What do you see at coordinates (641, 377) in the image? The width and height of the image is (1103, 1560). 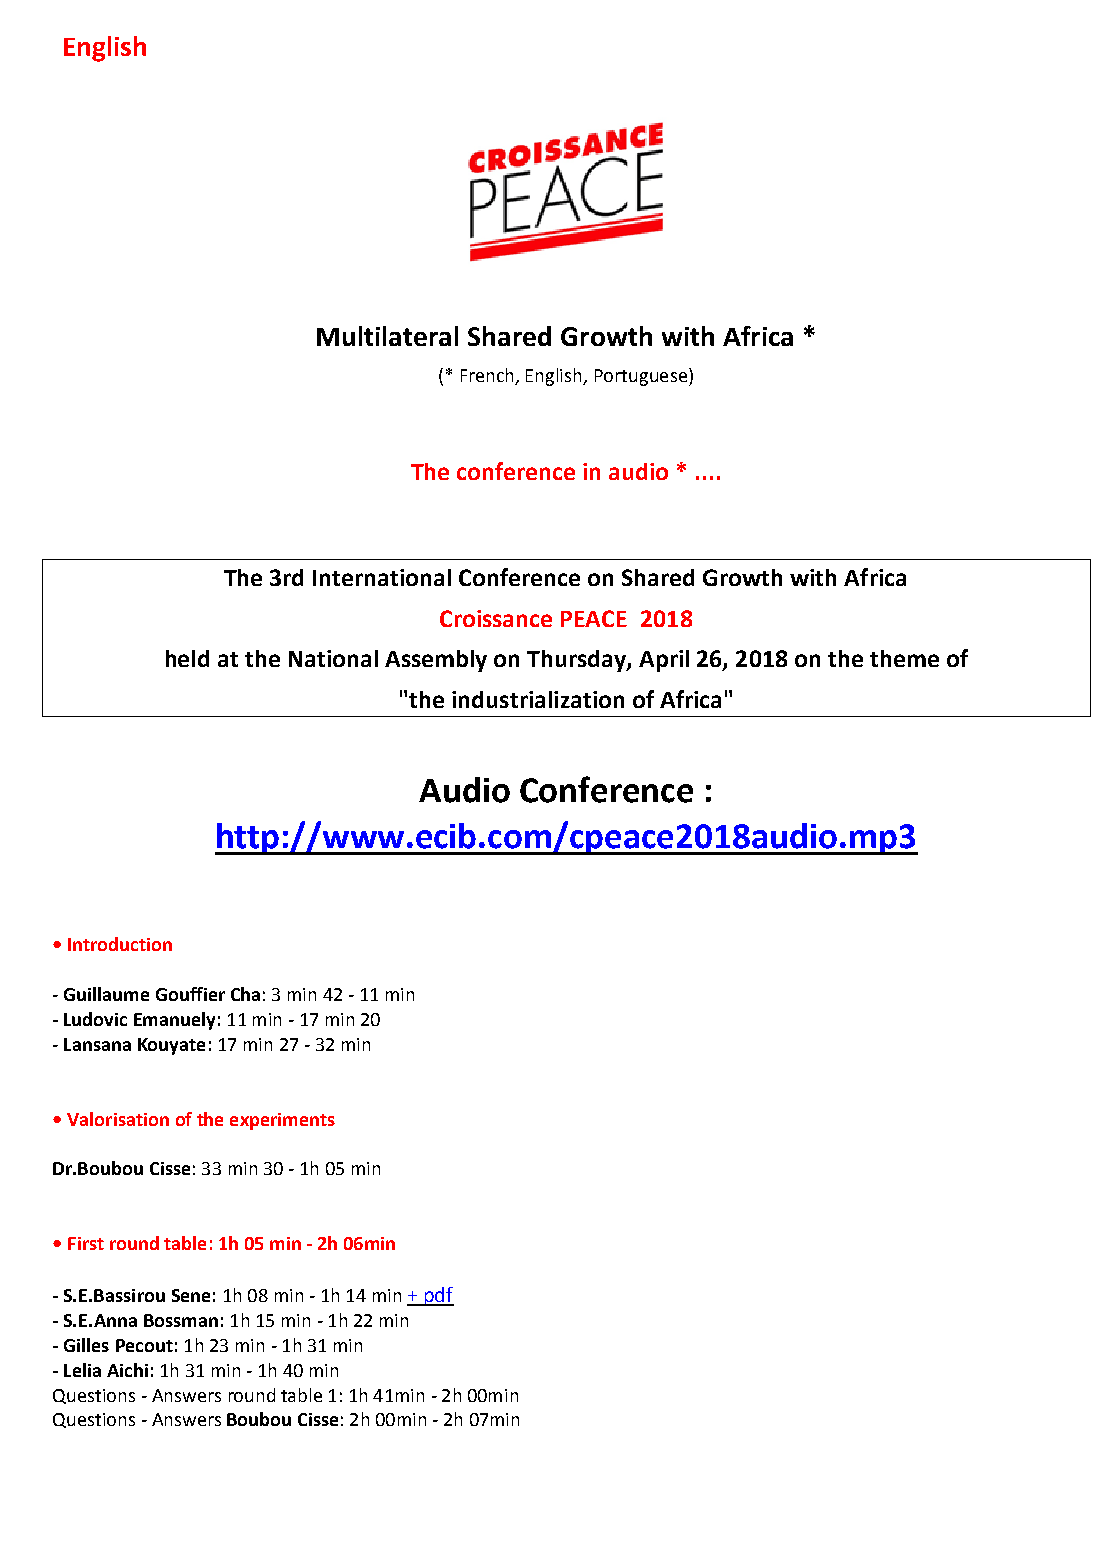 I see `Portuguese` at bounding box center [641, 377].
